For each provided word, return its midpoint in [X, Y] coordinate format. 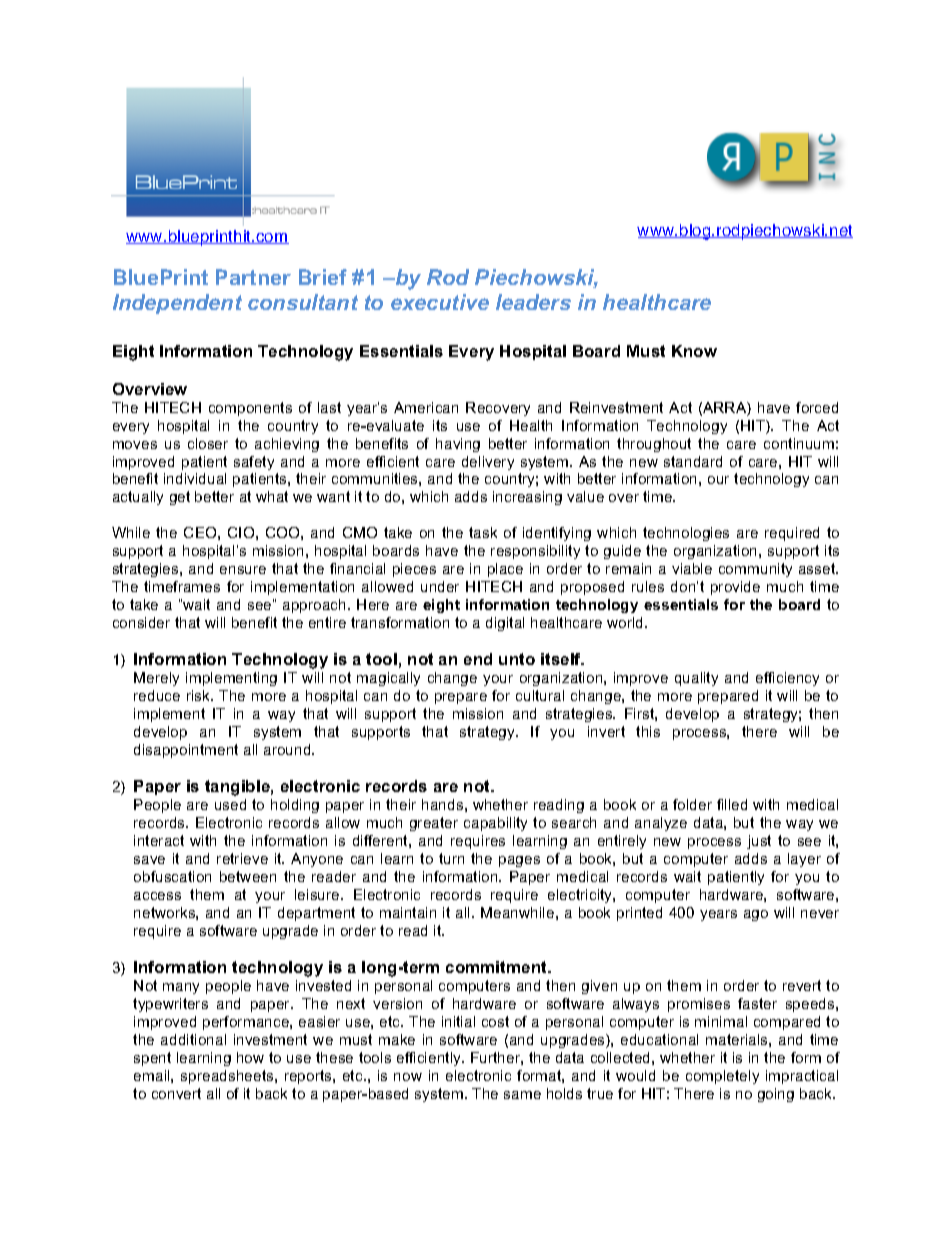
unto [517, 659]
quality [696, 679]
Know [694, 351]
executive [440, 302]
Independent [177, 304]
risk [200, 695]
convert [176, 1093]
